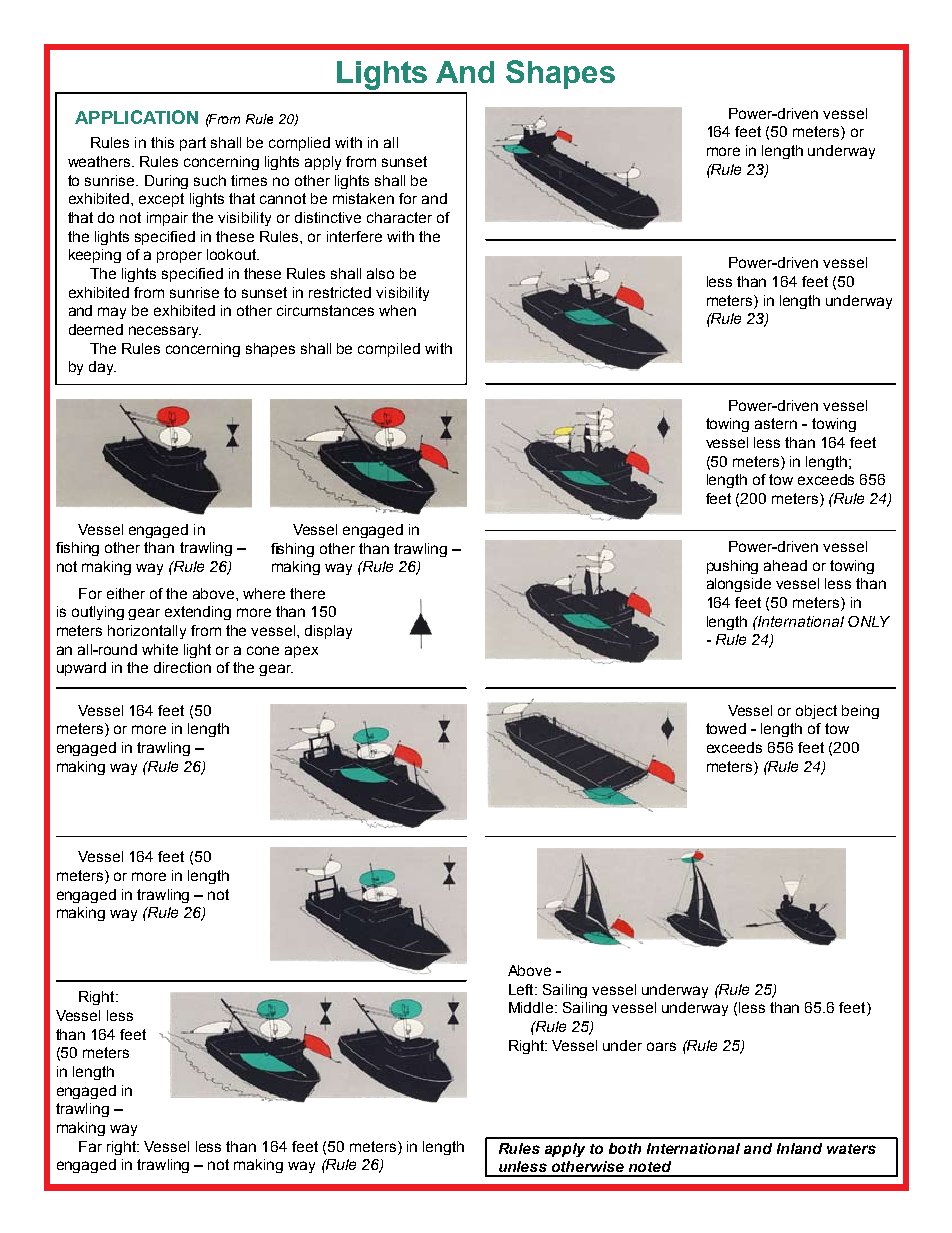 The image size is (952, 1233). Describe the element at coordinates (90, 1146) in the image. I see `Far` at that location.
